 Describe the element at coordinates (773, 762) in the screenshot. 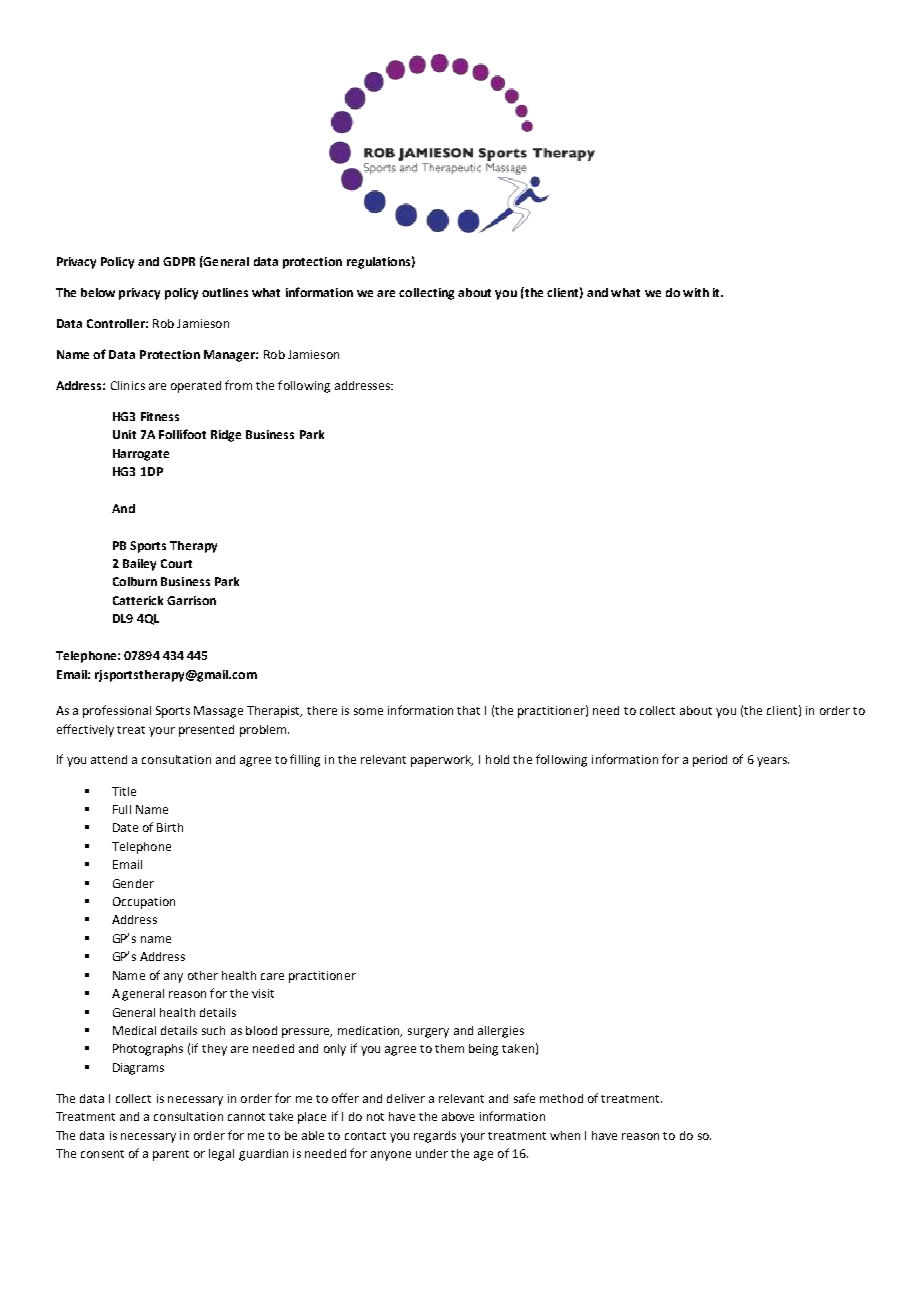

I see `years` at that location.
